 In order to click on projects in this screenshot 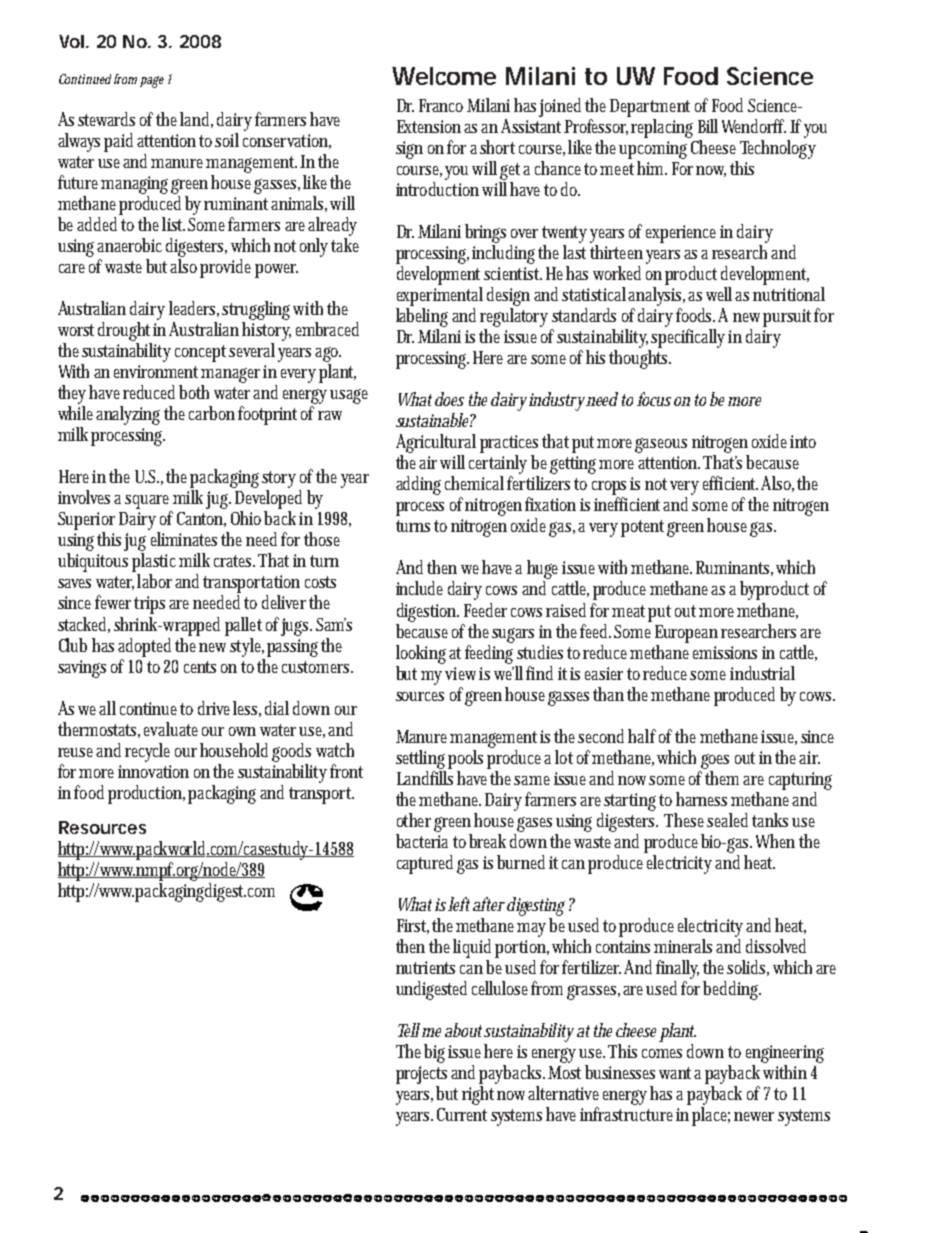, I will do `click(424, 1075)`.
